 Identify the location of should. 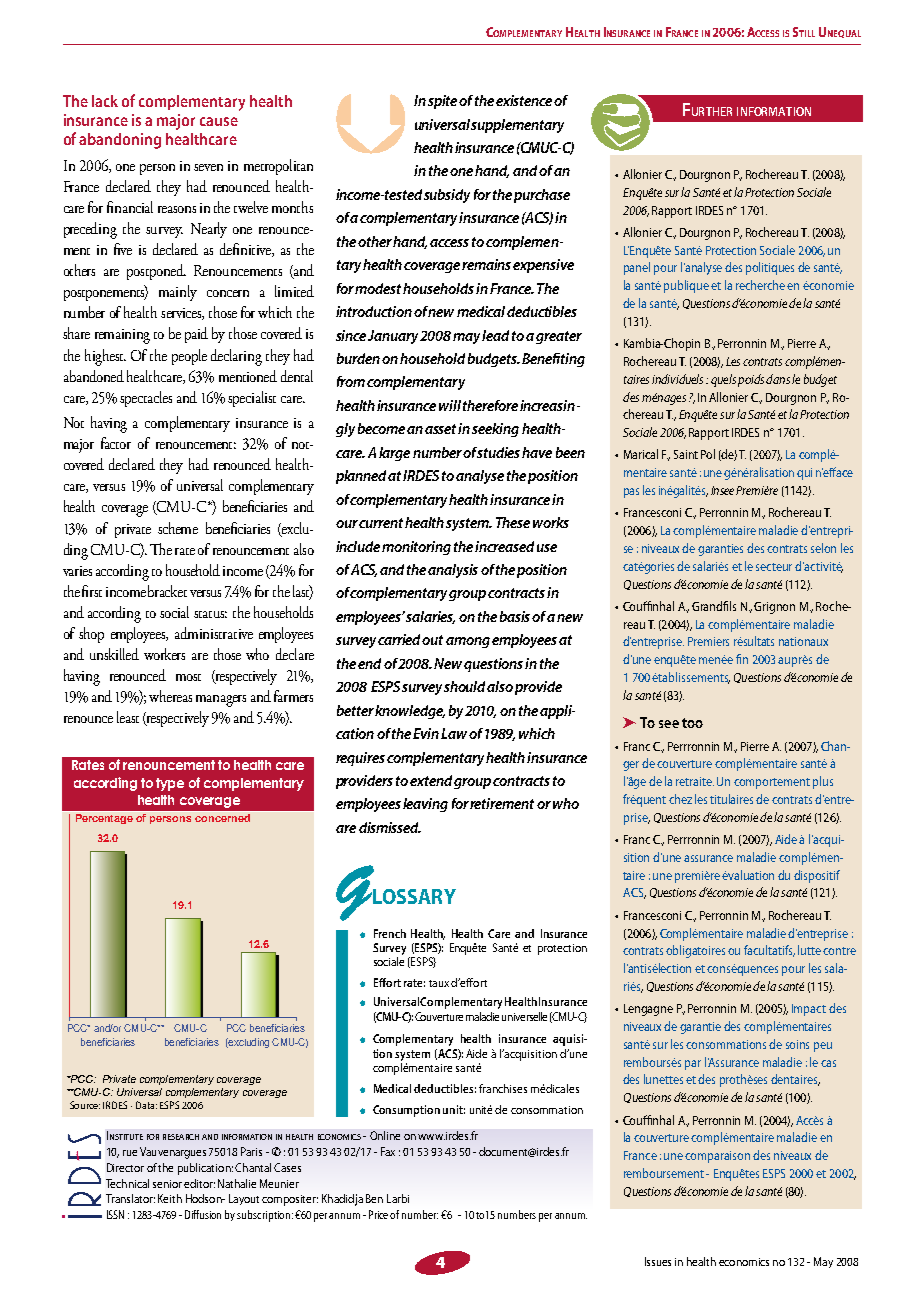
(466, 686).
